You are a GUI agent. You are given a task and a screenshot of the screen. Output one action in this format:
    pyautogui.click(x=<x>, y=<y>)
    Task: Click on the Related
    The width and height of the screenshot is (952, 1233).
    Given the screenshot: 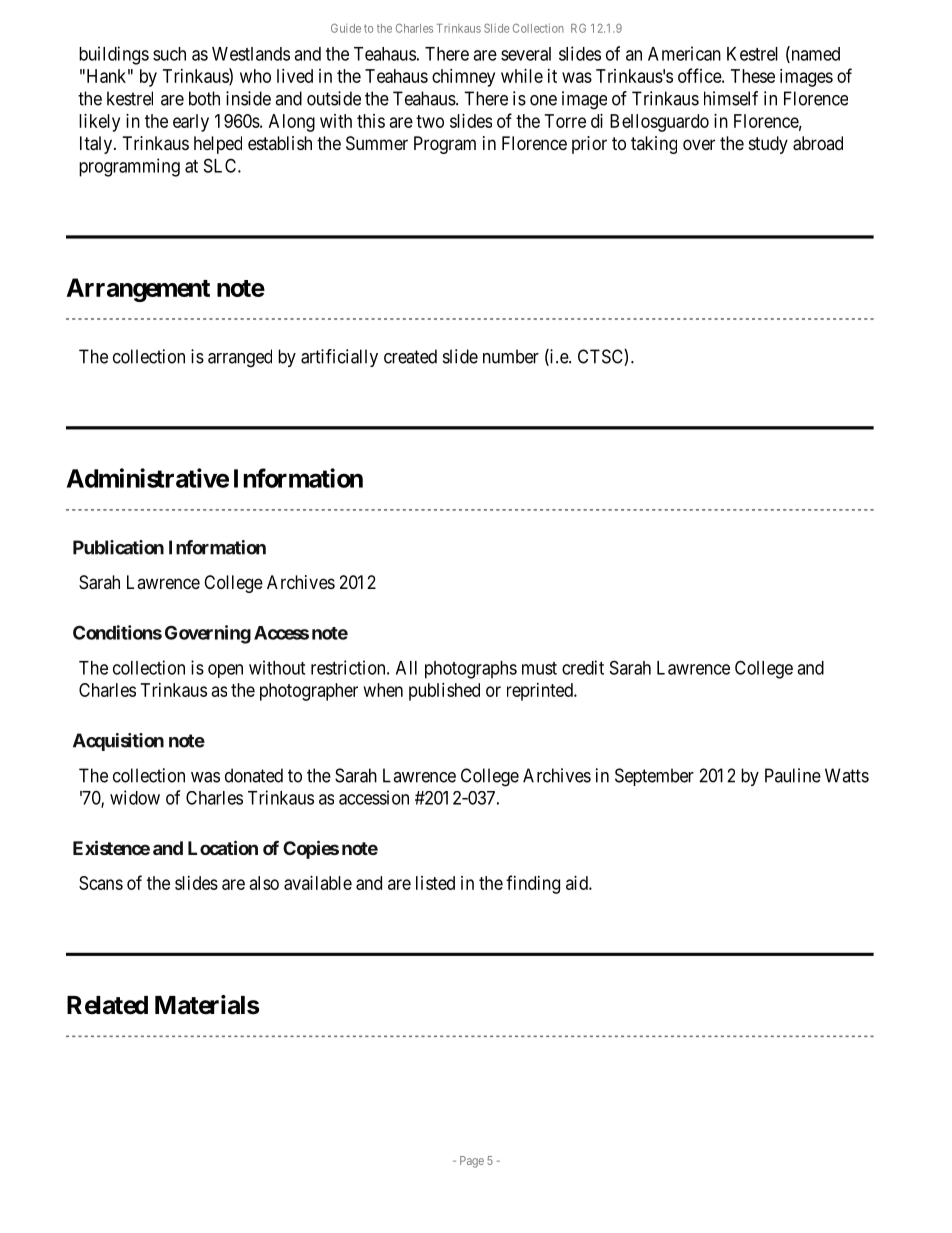 What is the action you would take?
    pyautogui.click(x=107, y=1005)
